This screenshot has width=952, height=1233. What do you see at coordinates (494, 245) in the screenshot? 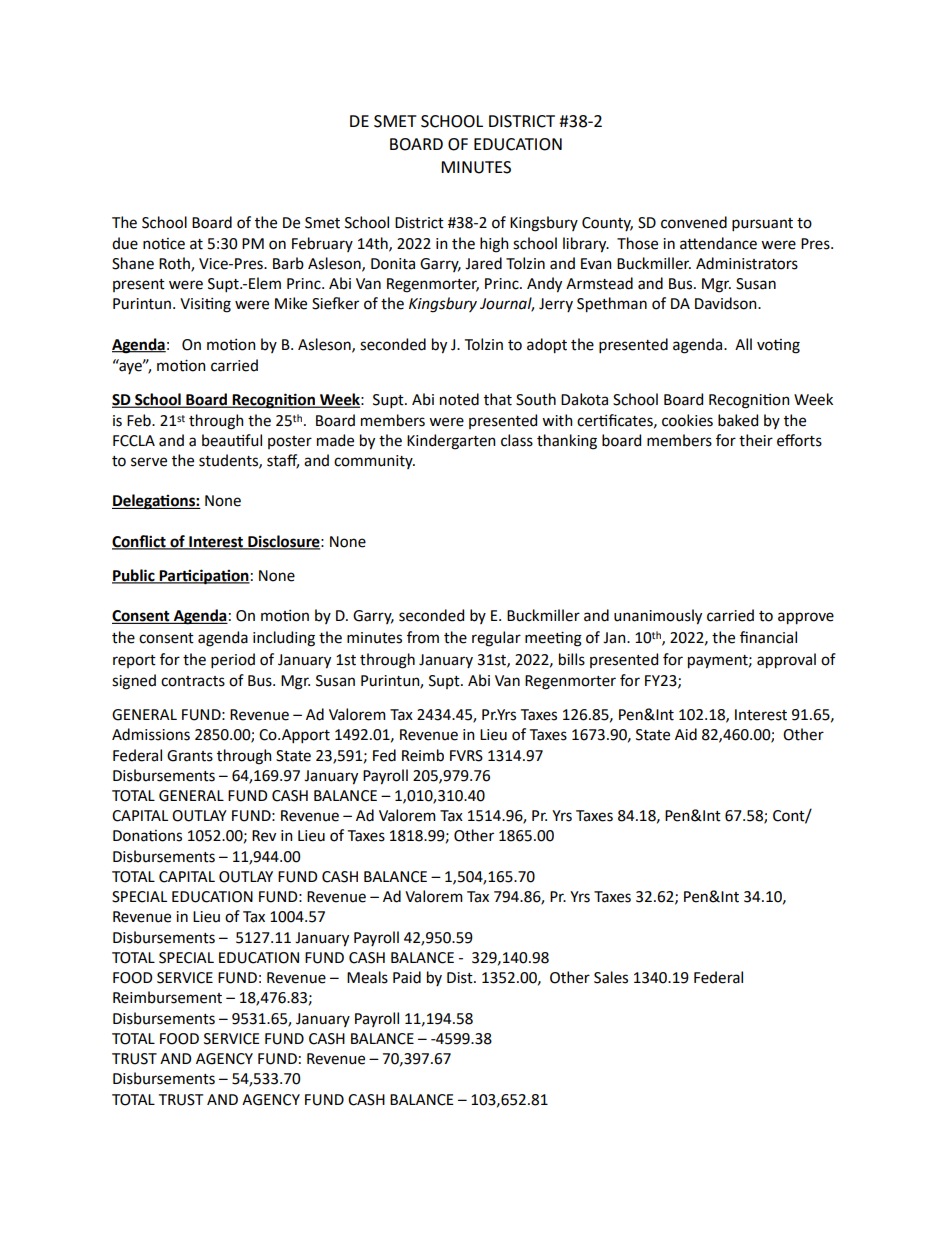
I see `high` at bounding box center [494, 245].
